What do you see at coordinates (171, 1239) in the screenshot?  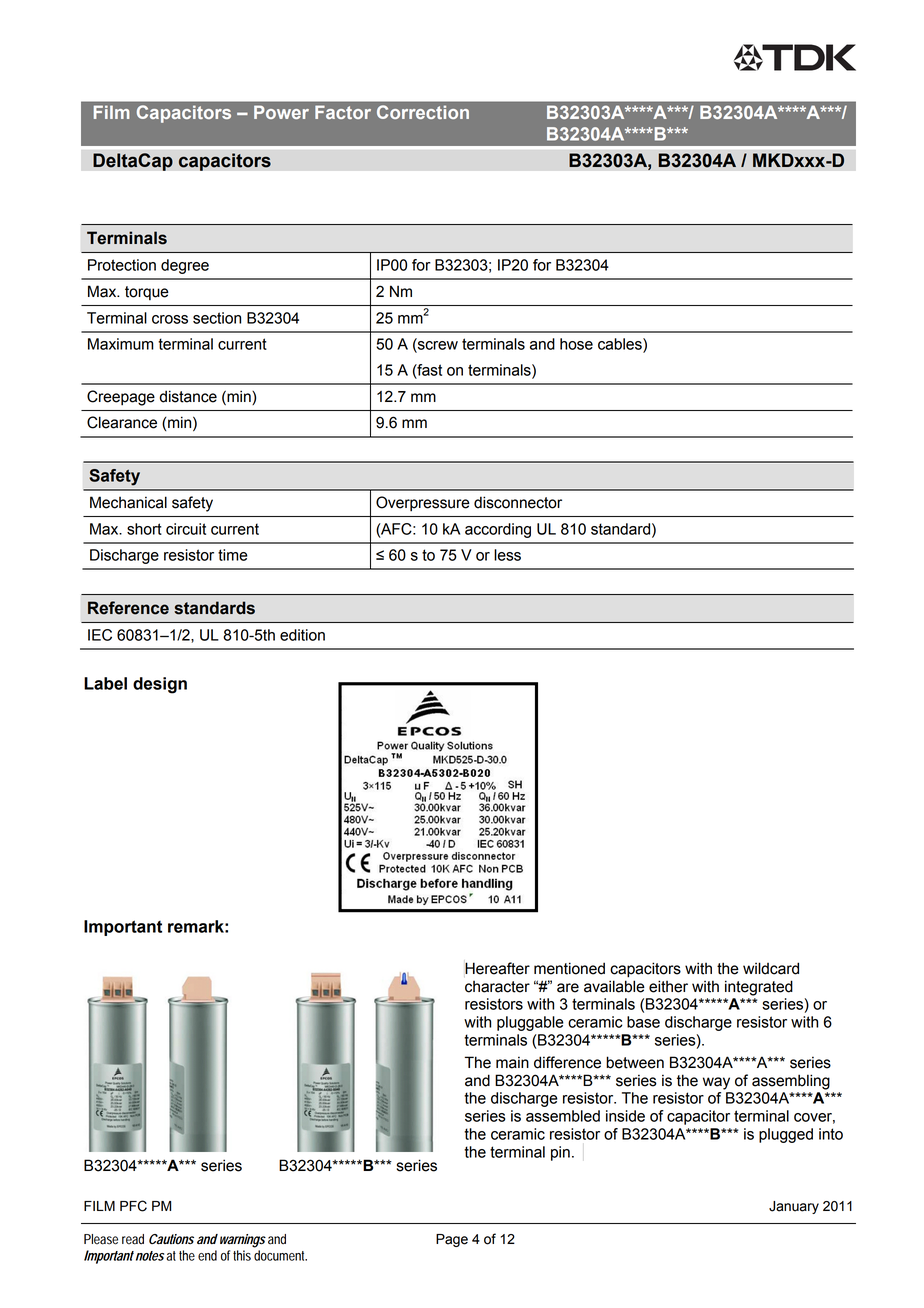 I see `Cautions` at bounding box center [171, 1239].
